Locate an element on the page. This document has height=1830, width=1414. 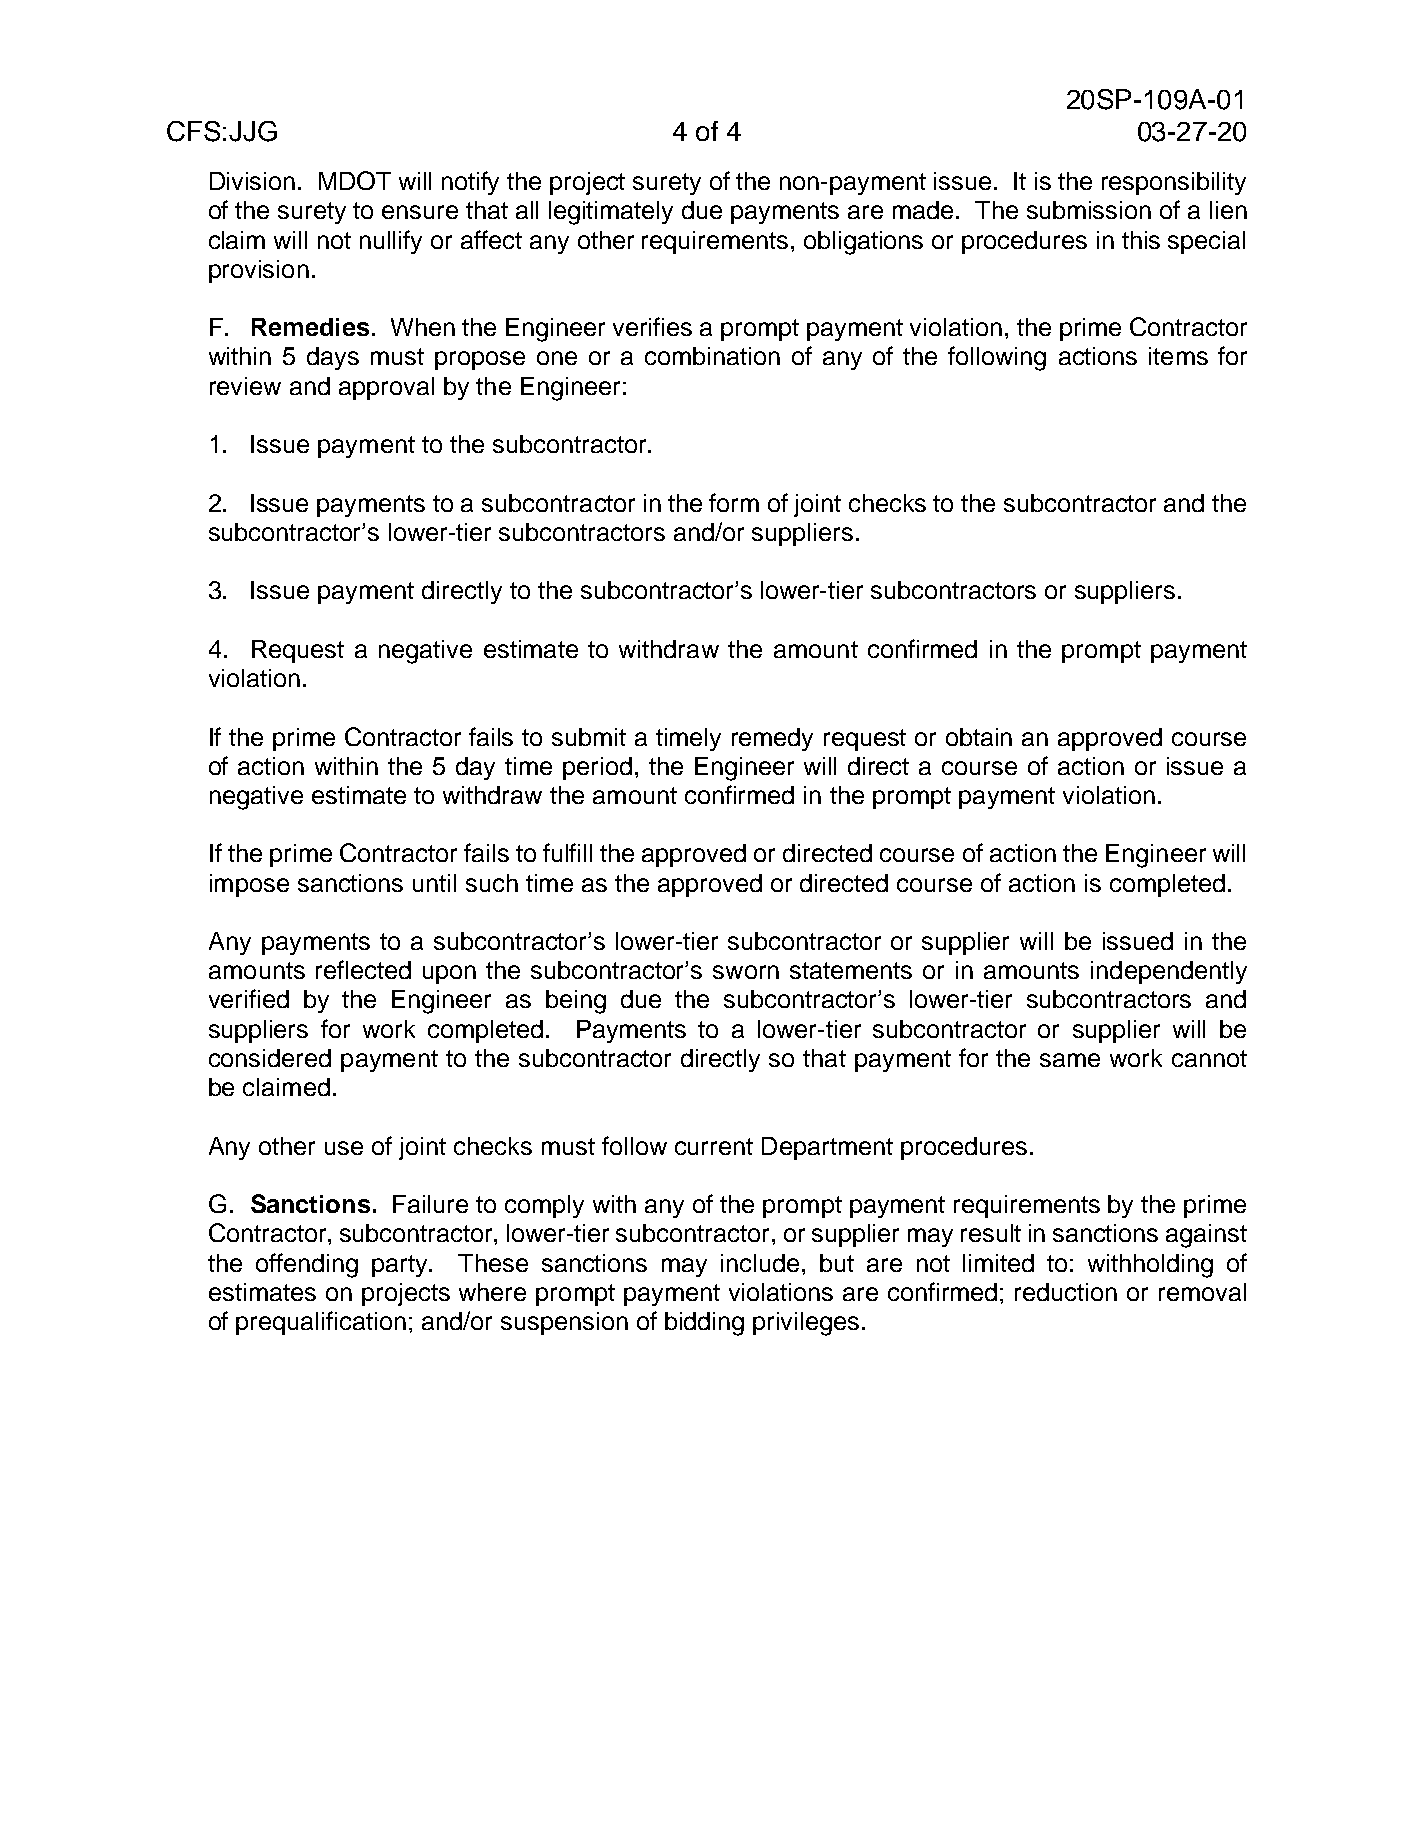
obtain is located at coordinates (979, 737).
